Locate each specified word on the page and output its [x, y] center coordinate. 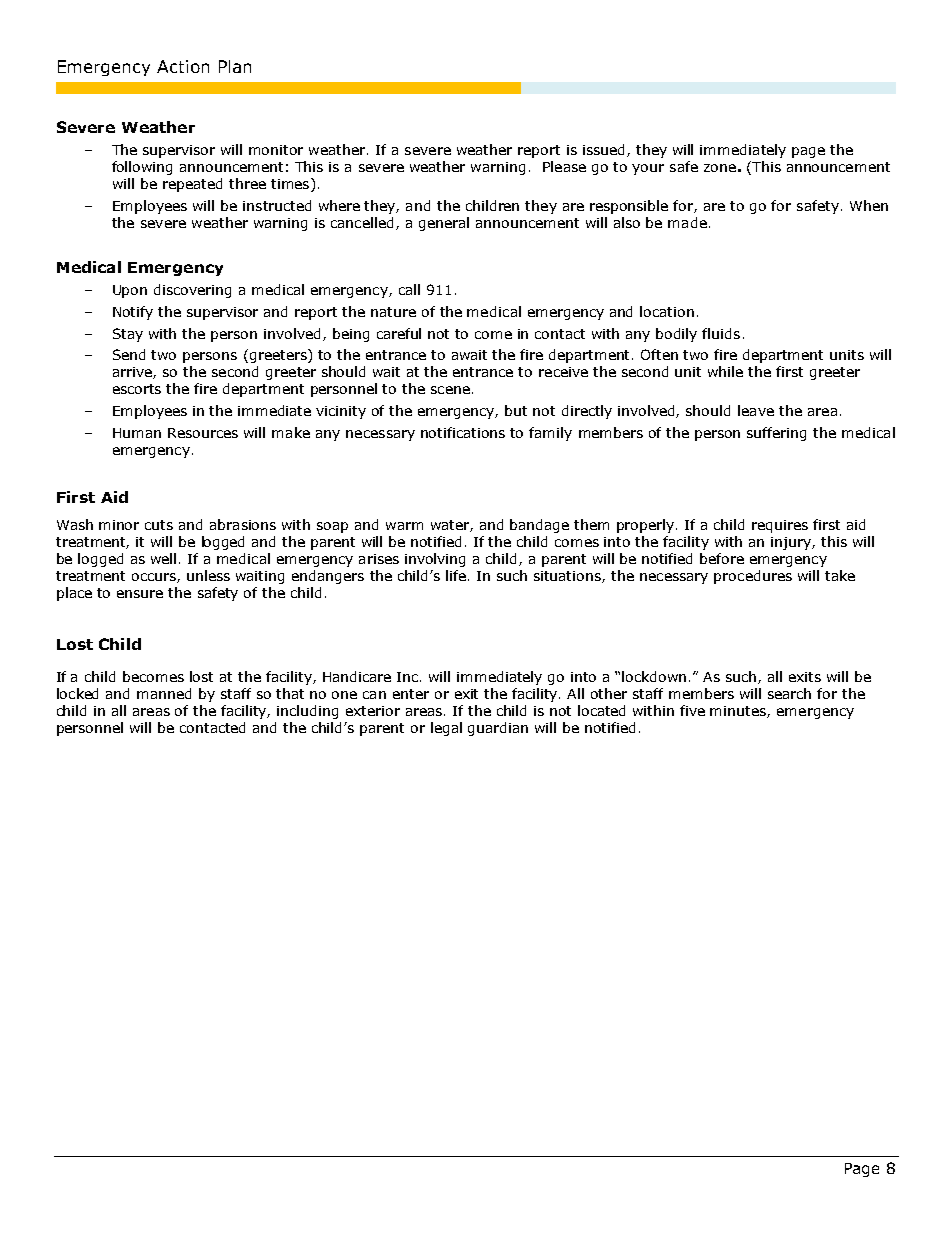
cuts [159, 525]
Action [183, 66]
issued [605, 150]
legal [446, 729]
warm [404, 526]
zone [720, 168]
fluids [721, 333]
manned [164, 693]
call [409, 289]
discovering [192, 291]
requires [780, 526]
